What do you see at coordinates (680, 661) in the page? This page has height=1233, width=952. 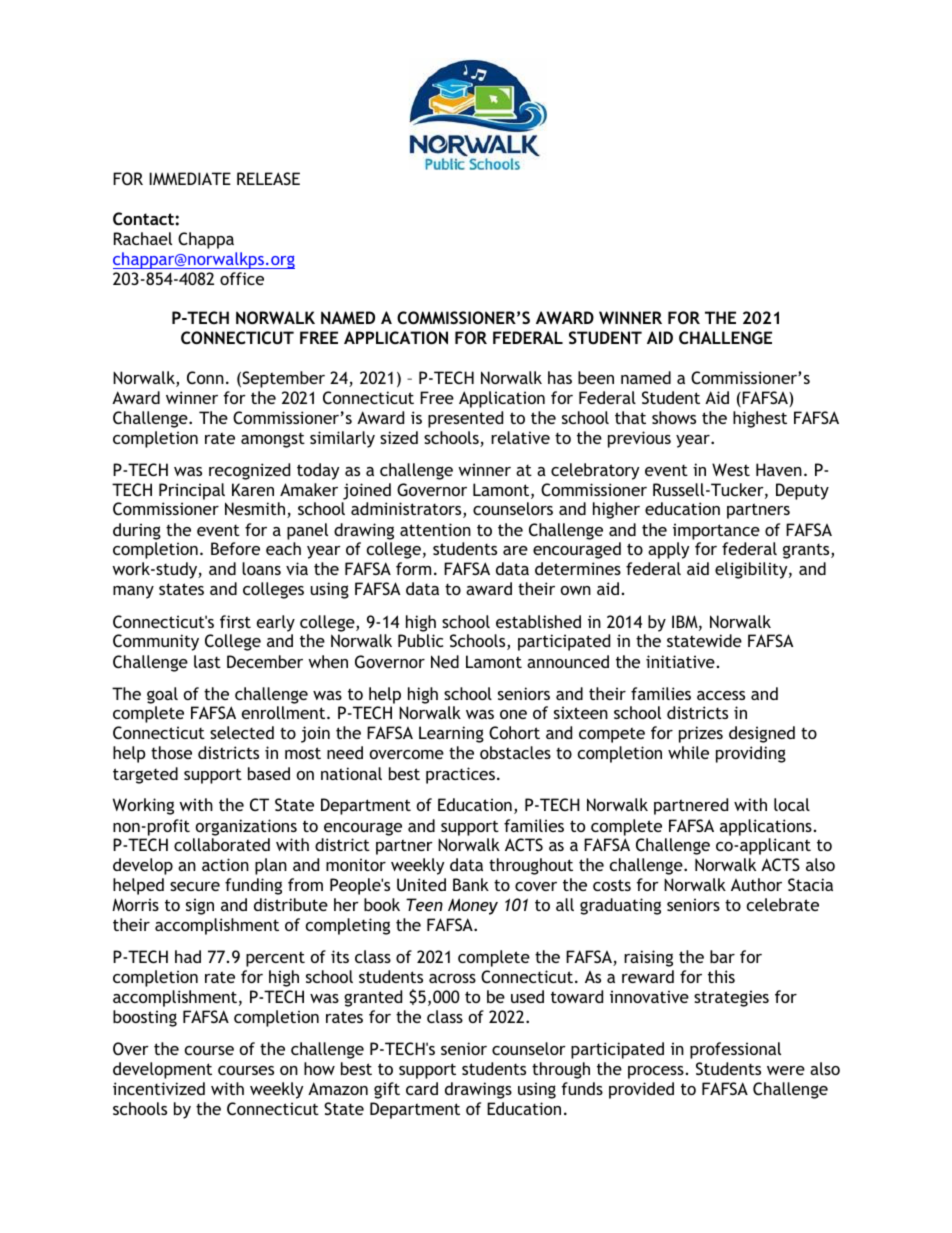 I see `initiative` at bounding box center [680, 661].
